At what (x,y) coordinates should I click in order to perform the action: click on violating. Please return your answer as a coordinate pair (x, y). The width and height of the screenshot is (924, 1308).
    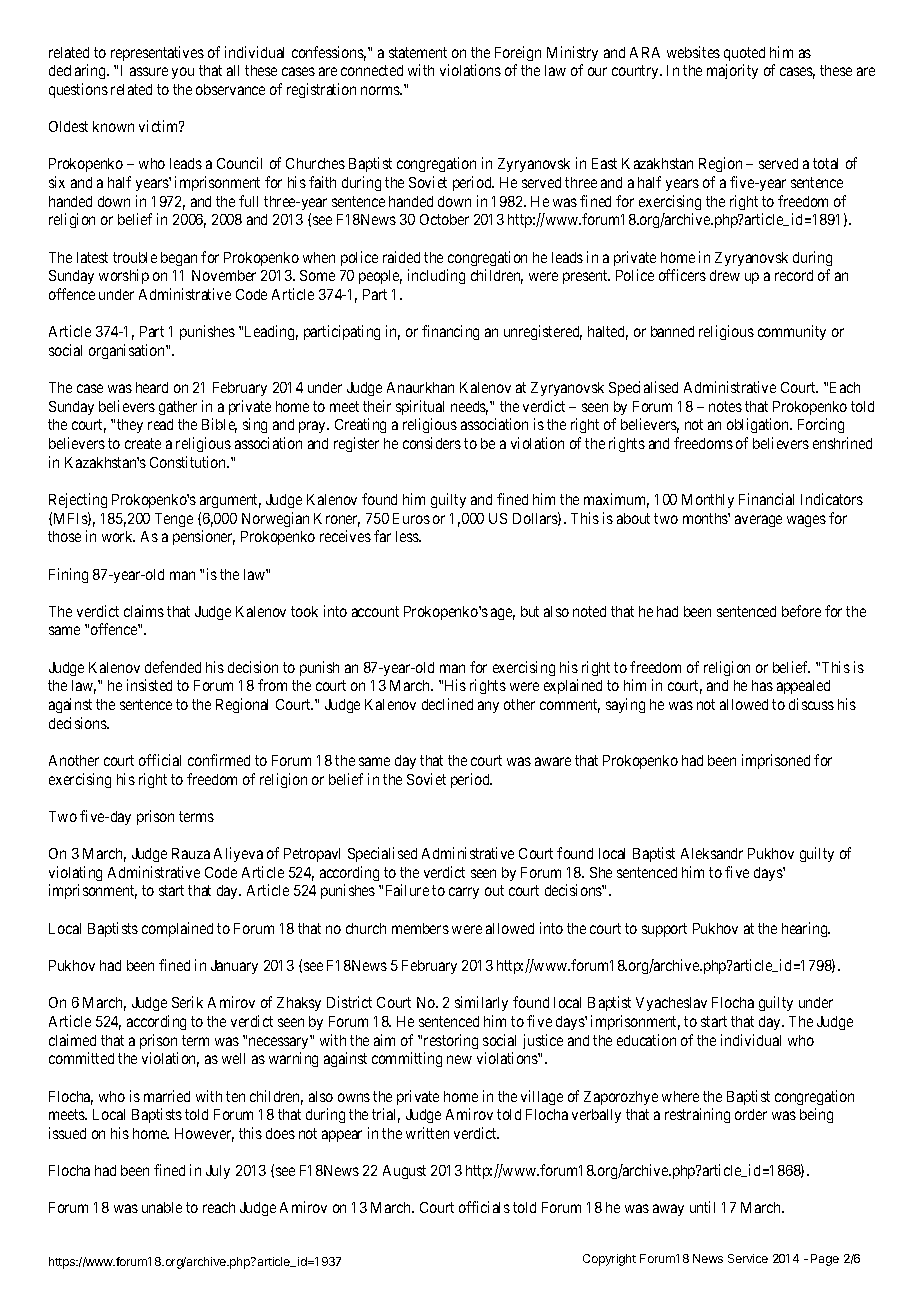
    Looking at the image, I should click on (75, 873).
